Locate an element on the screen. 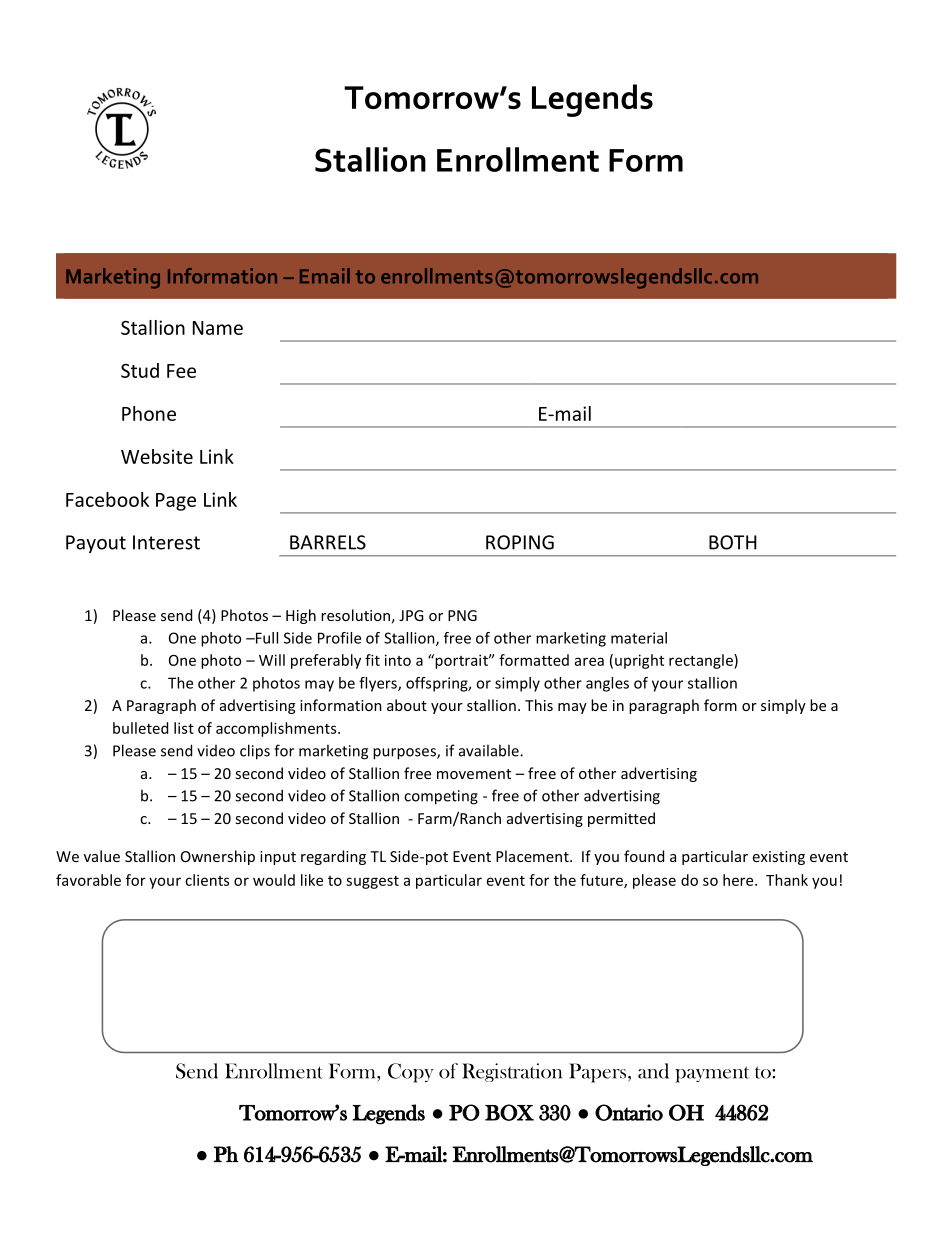 Image resolution: width=952 pixels, height=1233 pixels. Copy is located at coordinates (411, 1073).
